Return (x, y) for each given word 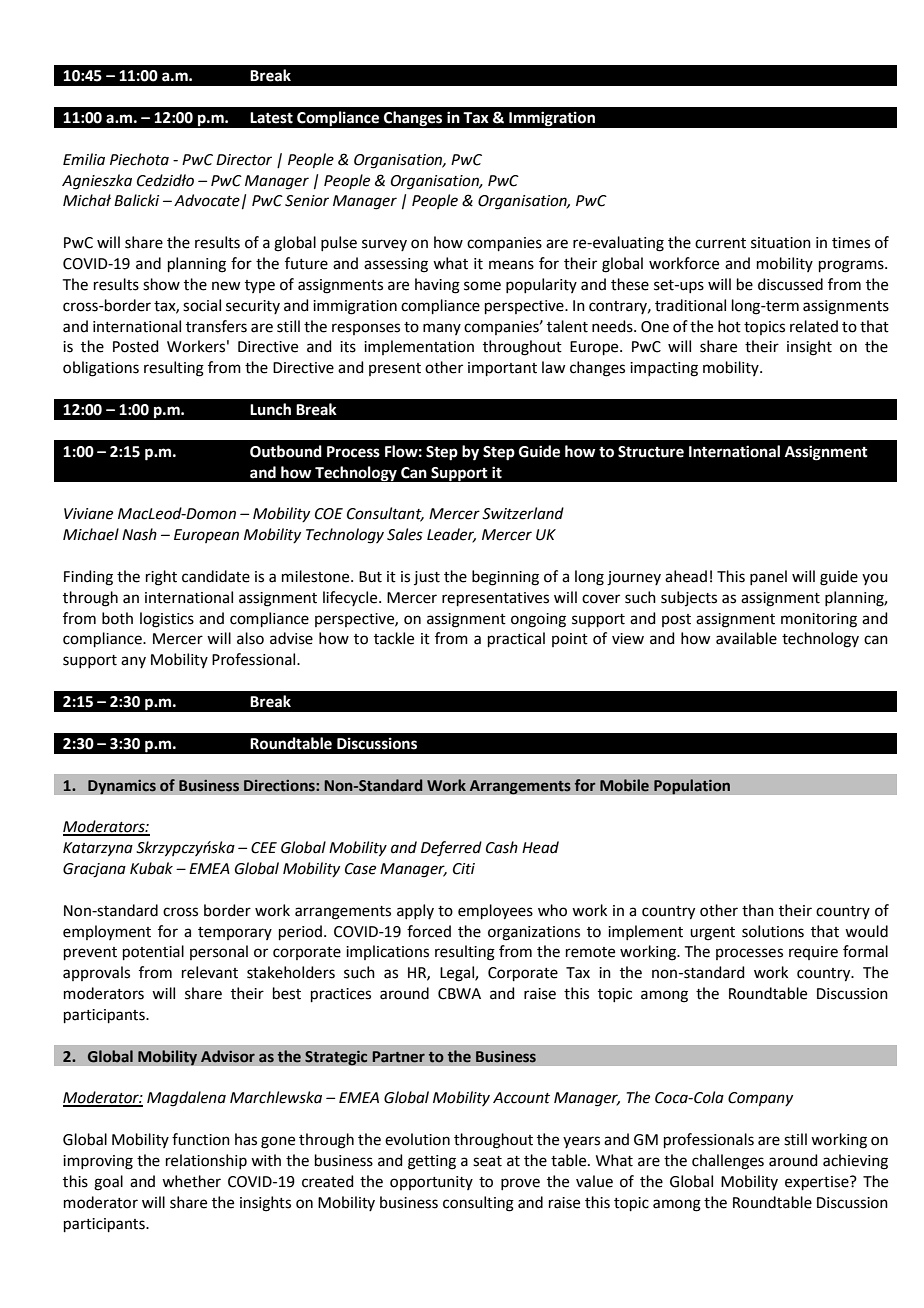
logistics (167, 620)
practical (516, 639)
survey (384, 245)
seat (487, 1161)
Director (244, 160)
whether (191, 1181)
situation (781, 243)
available (746, 638)
